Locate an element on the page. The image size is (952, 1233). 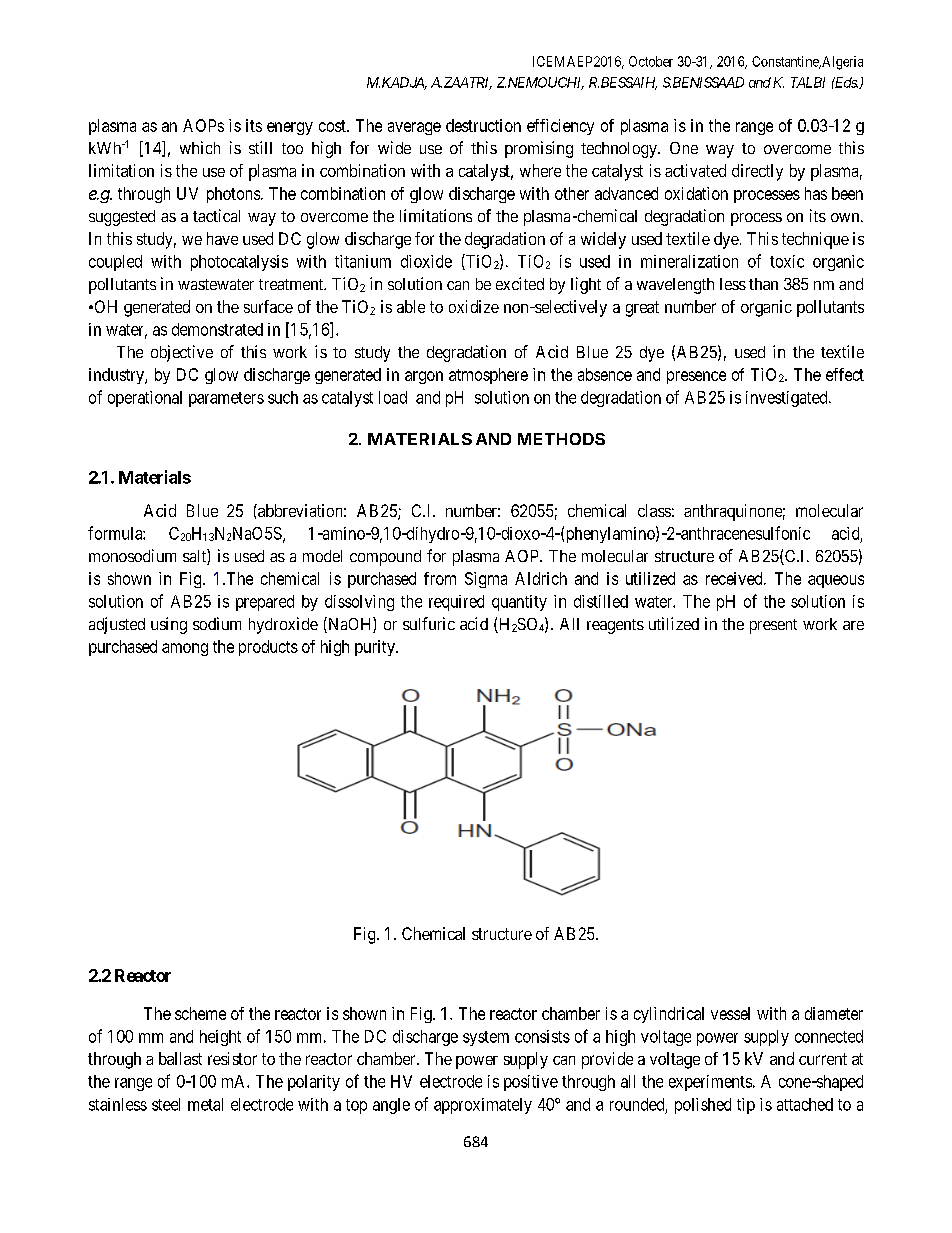
than is located at coordinates (763, 284).
